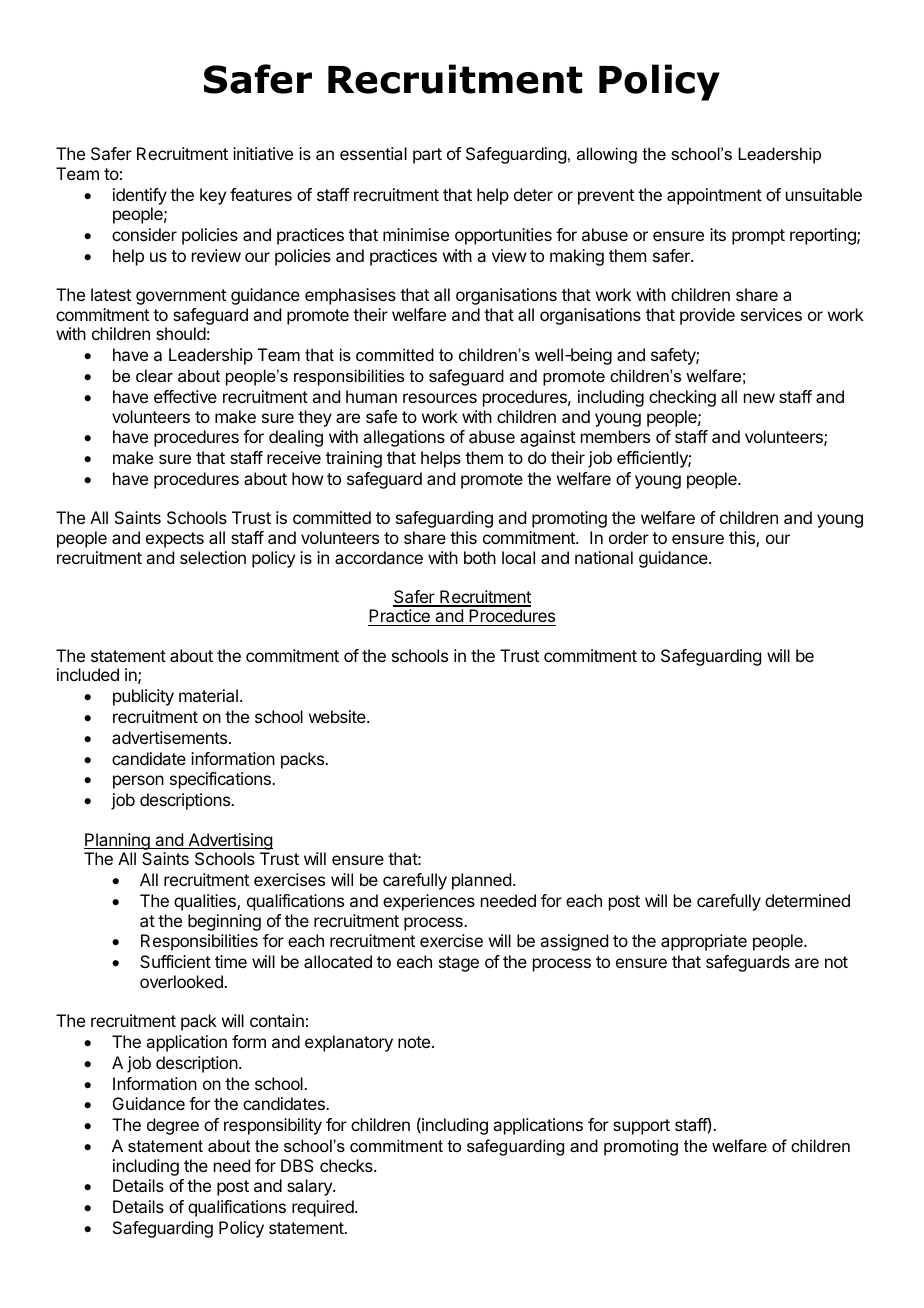 The height and width of the screenshot is (1308, 924). What do you see at coordinates (427, 156) in the screenshot?
I see `part` at bounding box center [427, 156].
